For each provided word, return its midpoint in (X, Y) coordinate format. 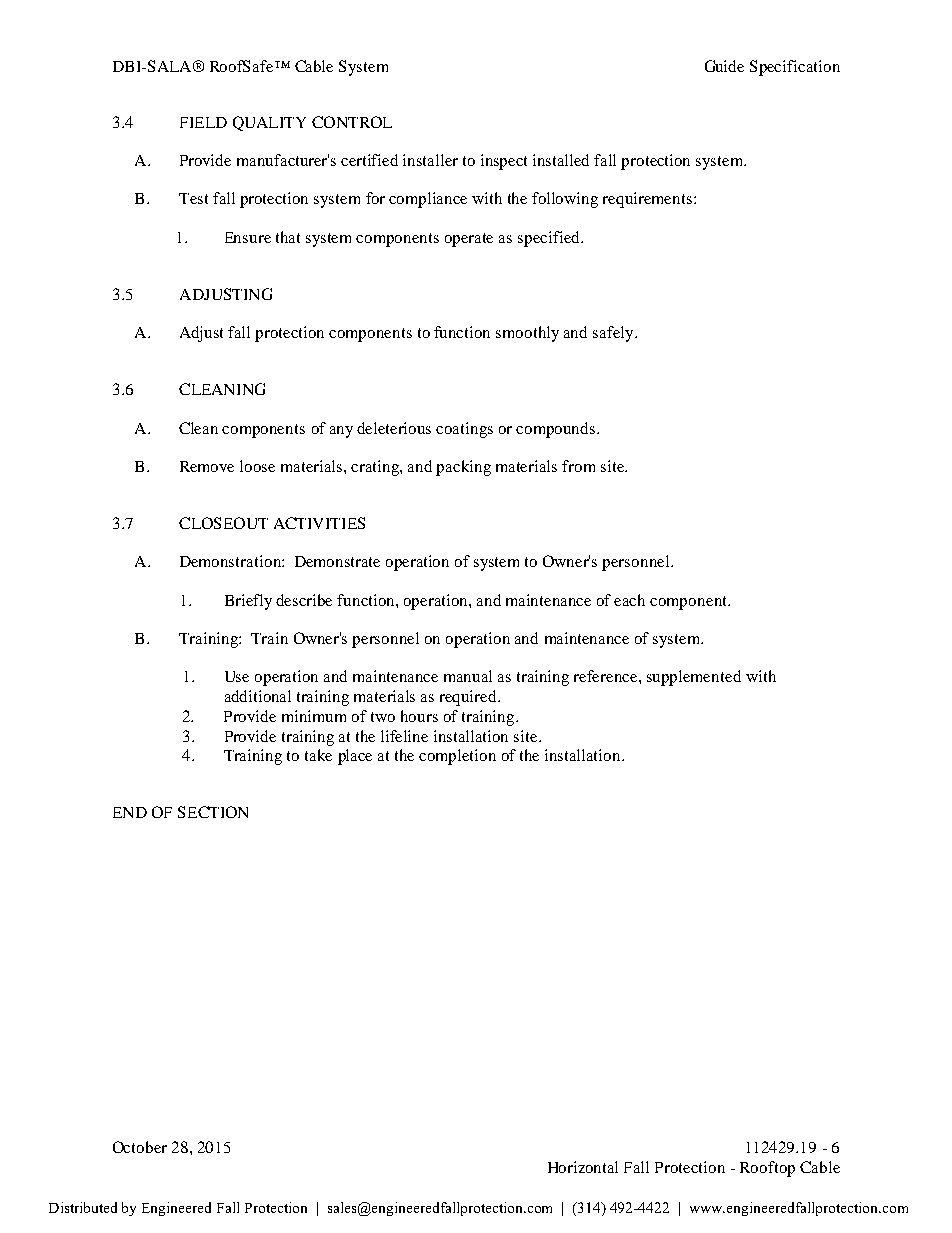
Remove (207, 466)
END (130, 812)
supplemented (694, 678)
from (578, 466)
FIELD (203, 122)
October (140, 1147)
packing (463, 468)
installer (430, 160)
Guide (724, 66)
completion (457, 757)
